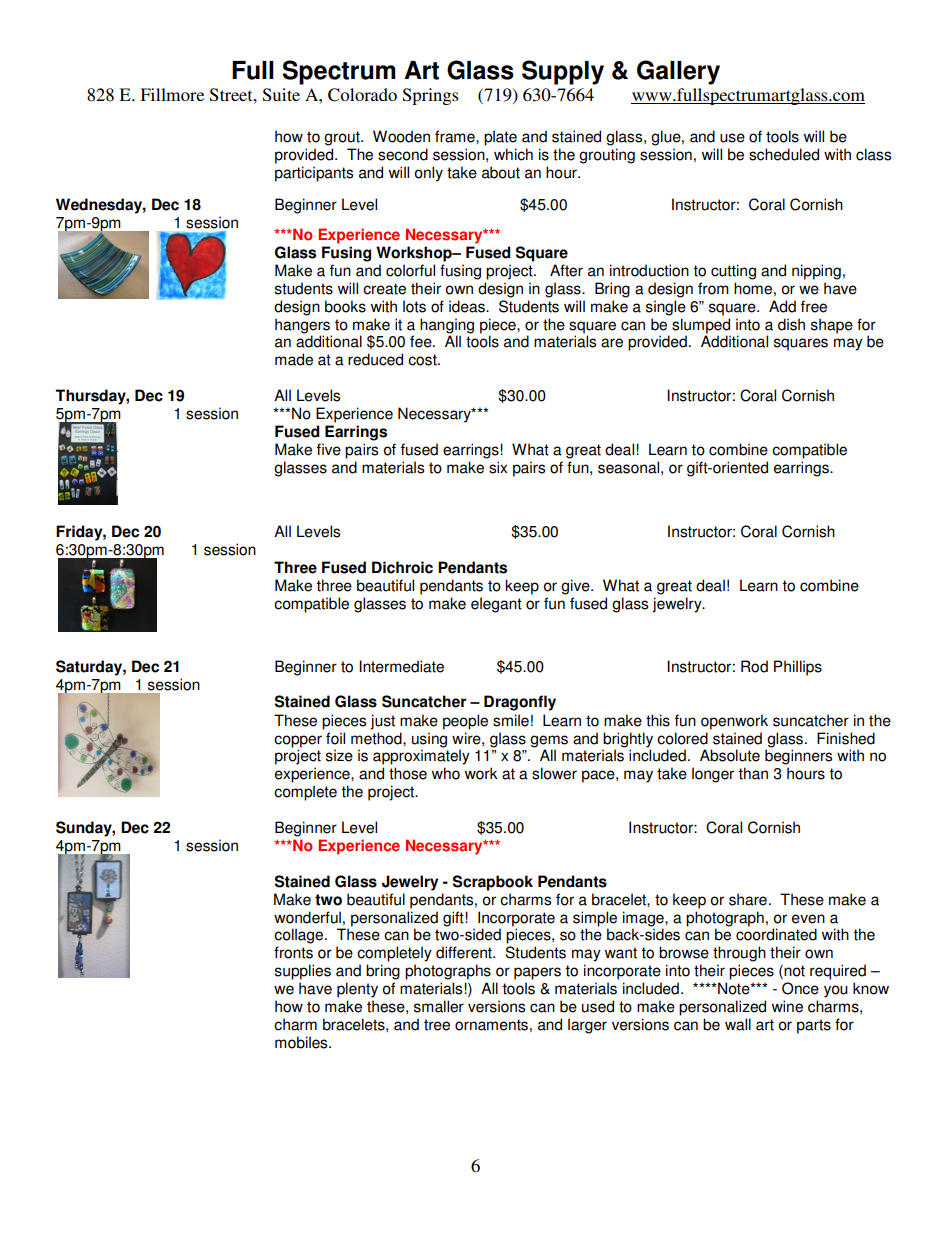 This page has width=952, height=1233. What do you see at coordinates (791, 324) in the page?
I see `dish` at bounding box center [791, 324].
